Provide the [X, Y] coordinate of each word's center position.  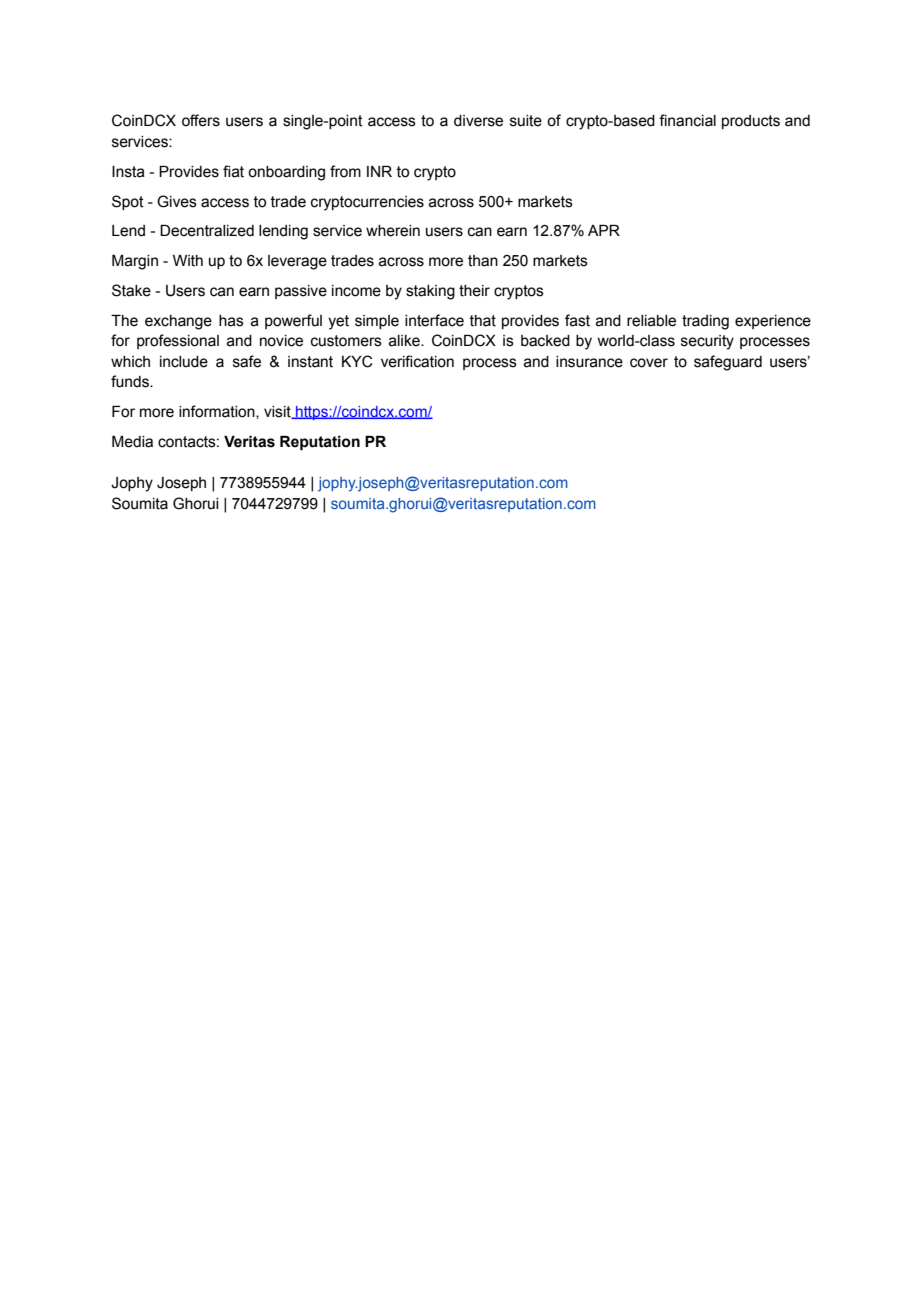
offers [201, 120]
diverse [478, 121]
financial [687, 120]
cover [649, 363]
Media [132, 442]
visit [278, 412]
